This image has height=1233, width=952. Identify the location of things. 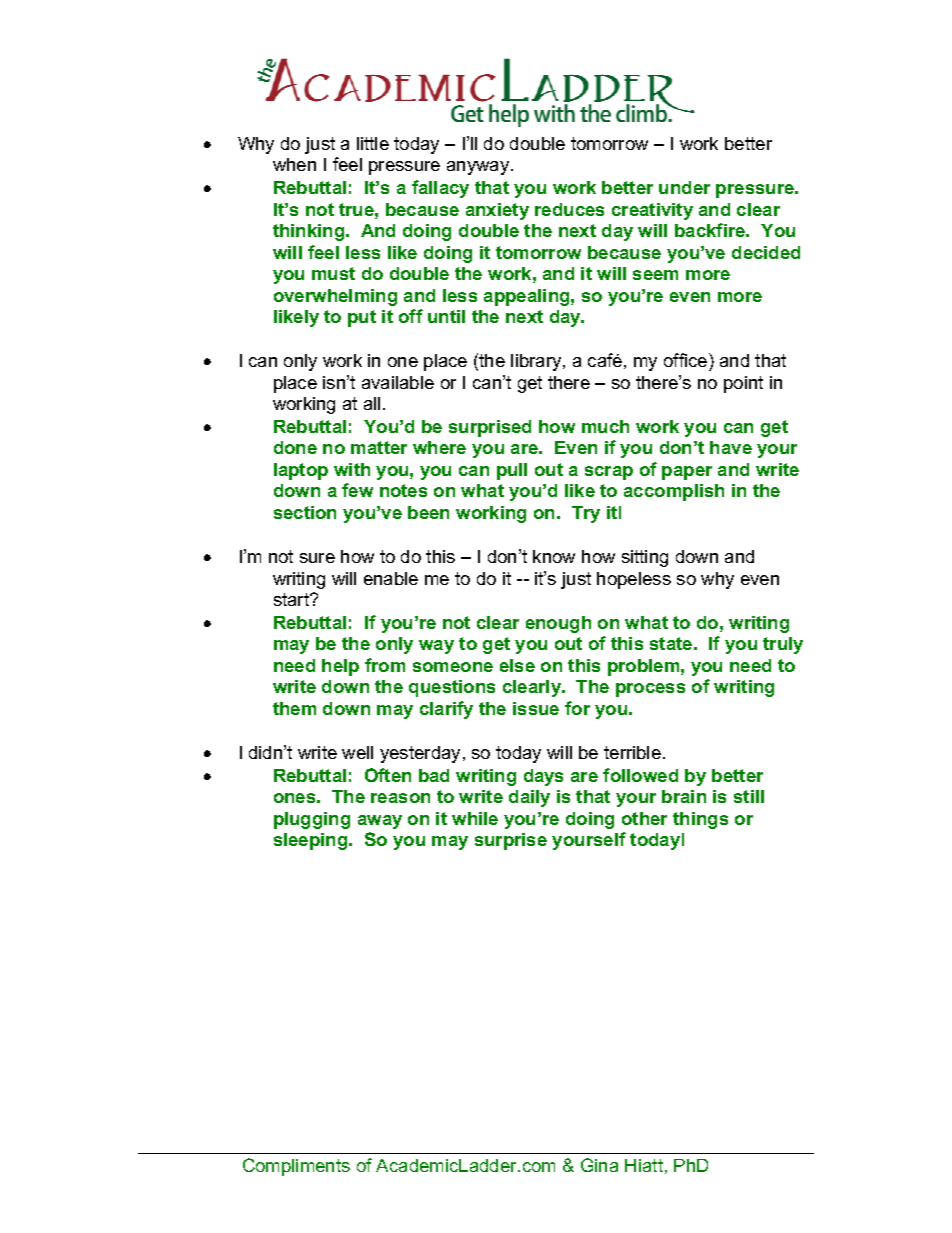
(700, 820).
